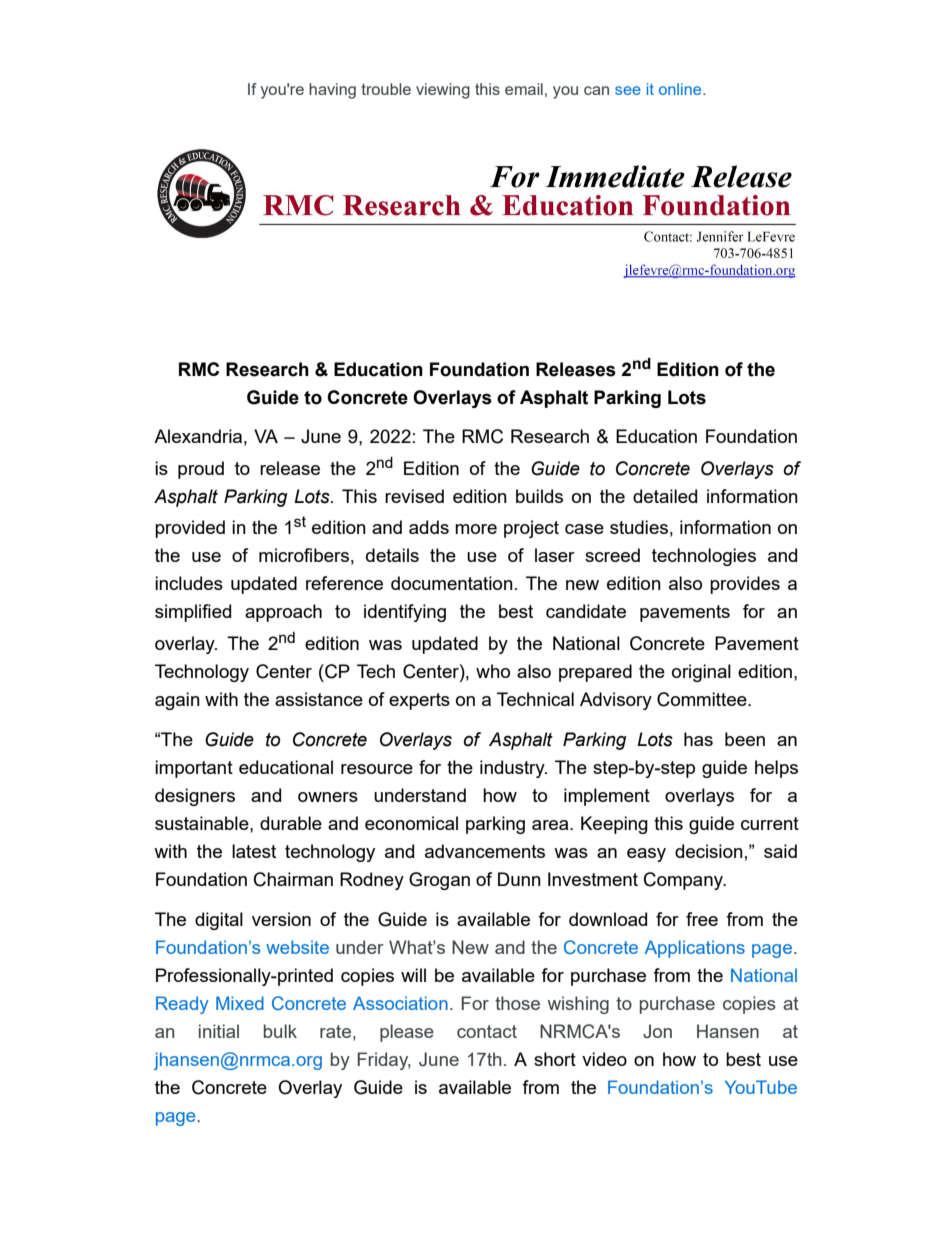 Image resolution: width=952 pixels, height=1233 pixels. I want to click on viewing, so click(443, 91).
